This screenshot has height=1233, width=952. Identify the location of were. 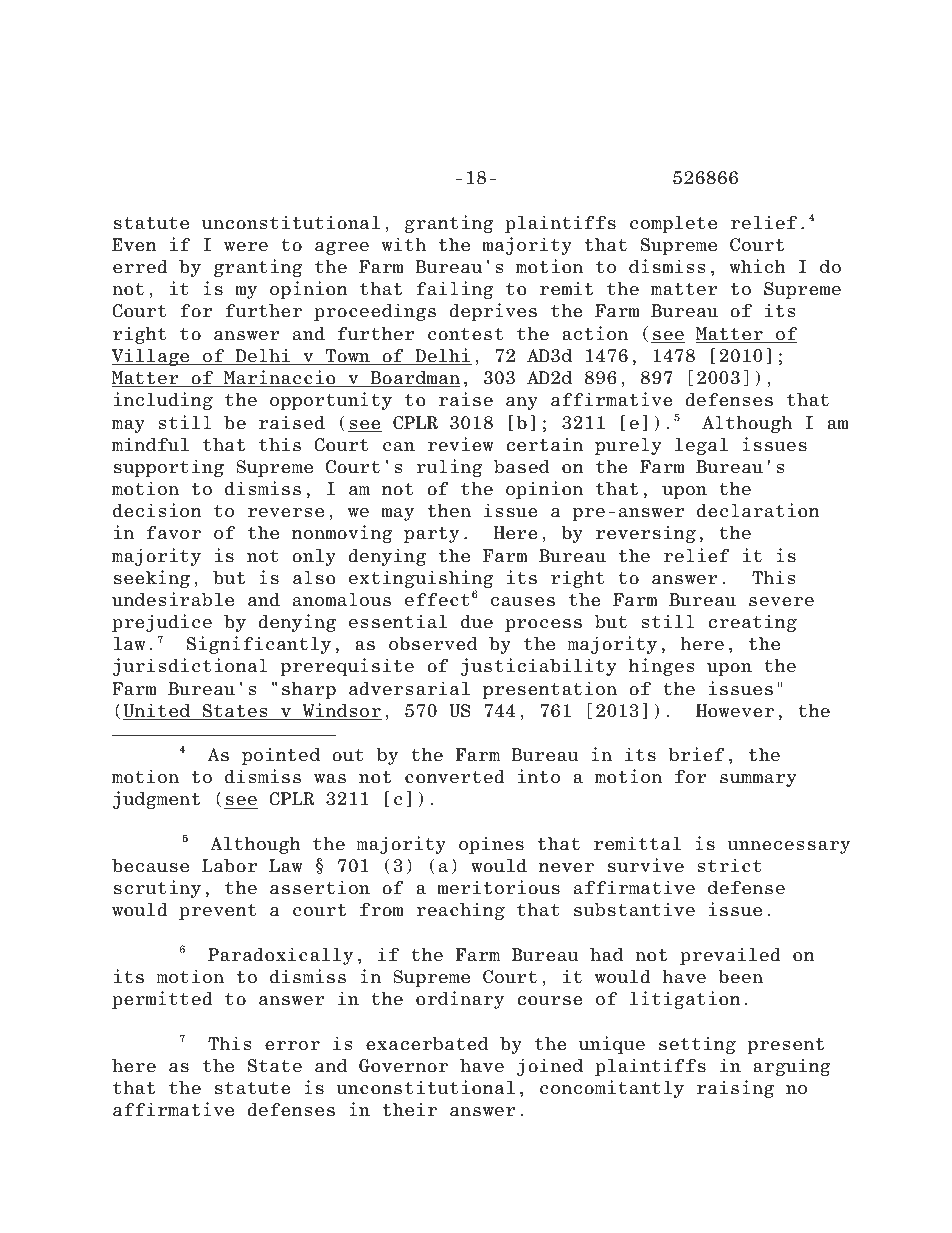
(246, 247).
